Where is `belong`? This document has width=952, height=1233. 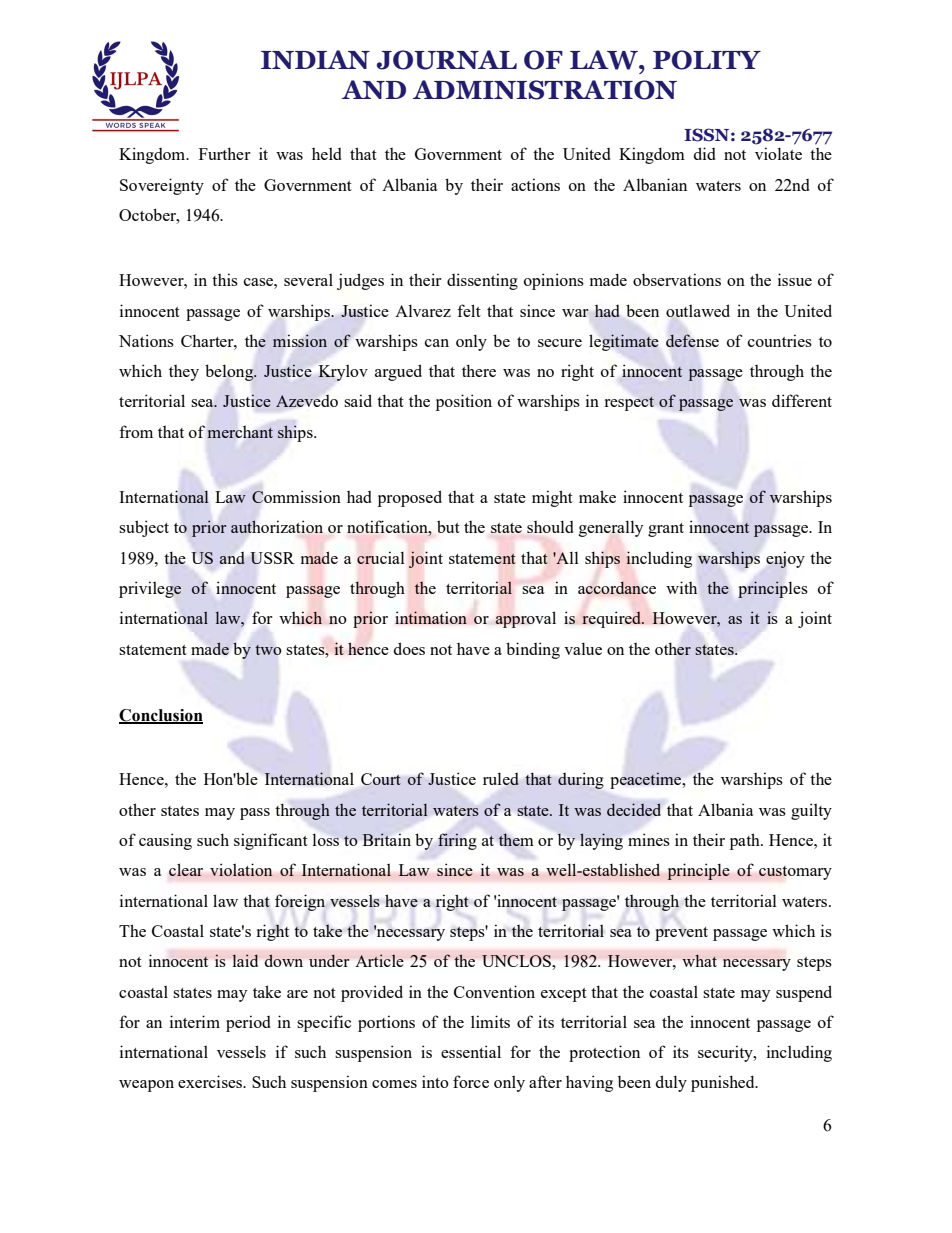
belong is located at coordinates (230, 372).
